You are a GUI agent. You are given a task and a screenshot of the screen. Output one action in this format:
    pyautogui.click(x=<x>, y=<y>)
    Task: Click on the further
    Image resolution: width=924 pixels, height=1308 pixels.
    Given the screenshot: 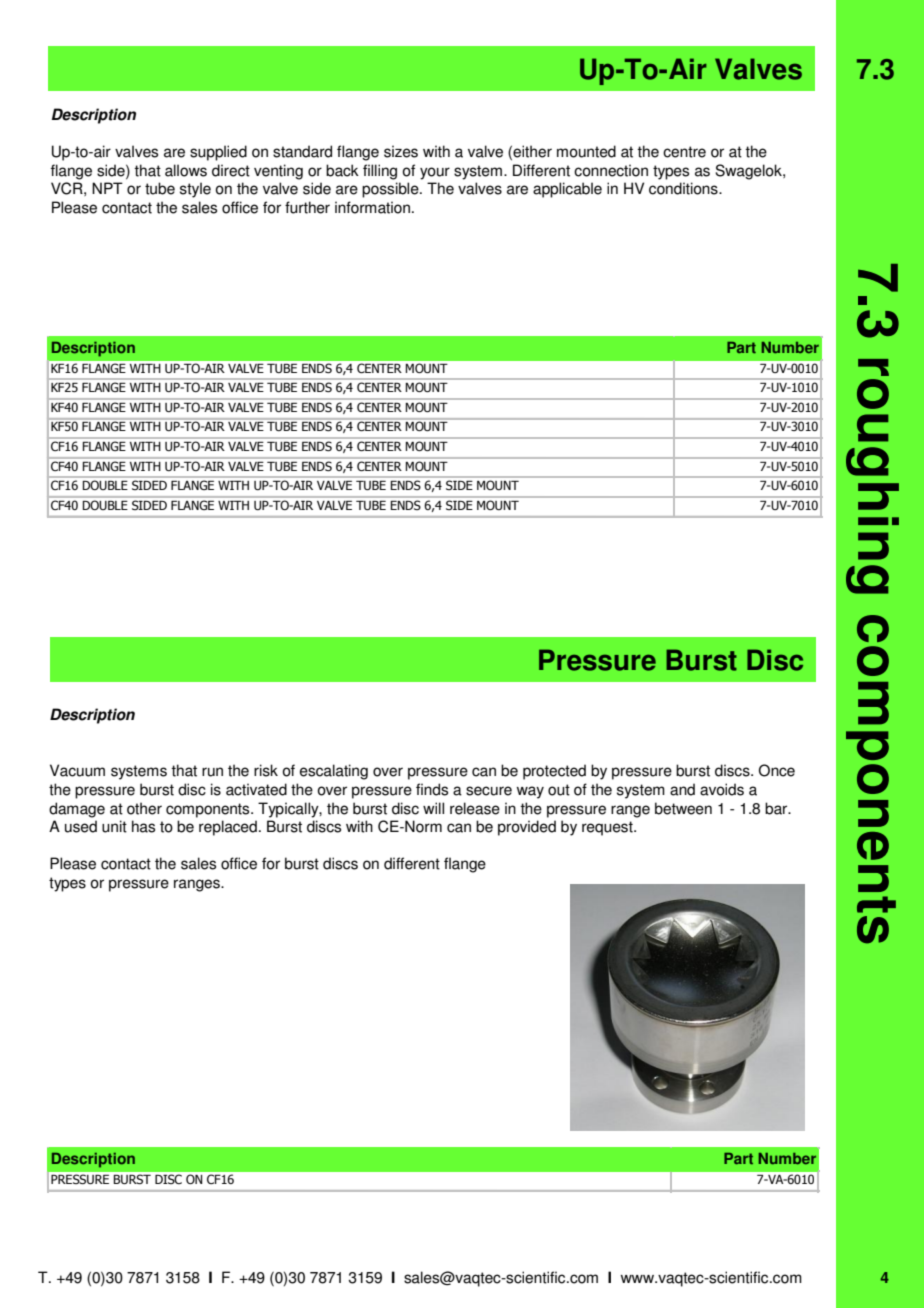 What is the action you would take?
    pyautogui.click(x=307, y=207)
